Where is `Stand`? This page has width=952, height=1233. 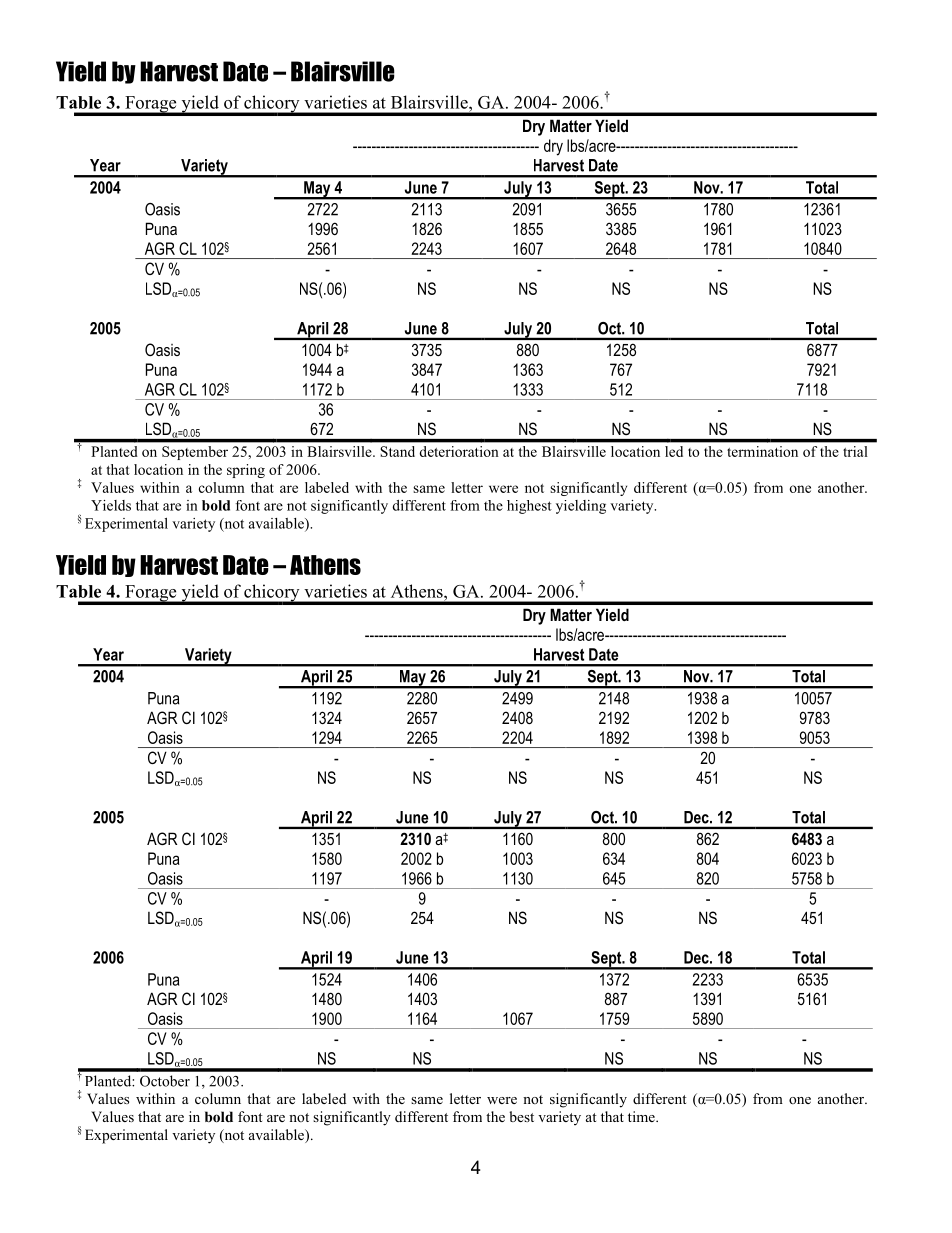
Stand is located at coordinates (397, 451).
